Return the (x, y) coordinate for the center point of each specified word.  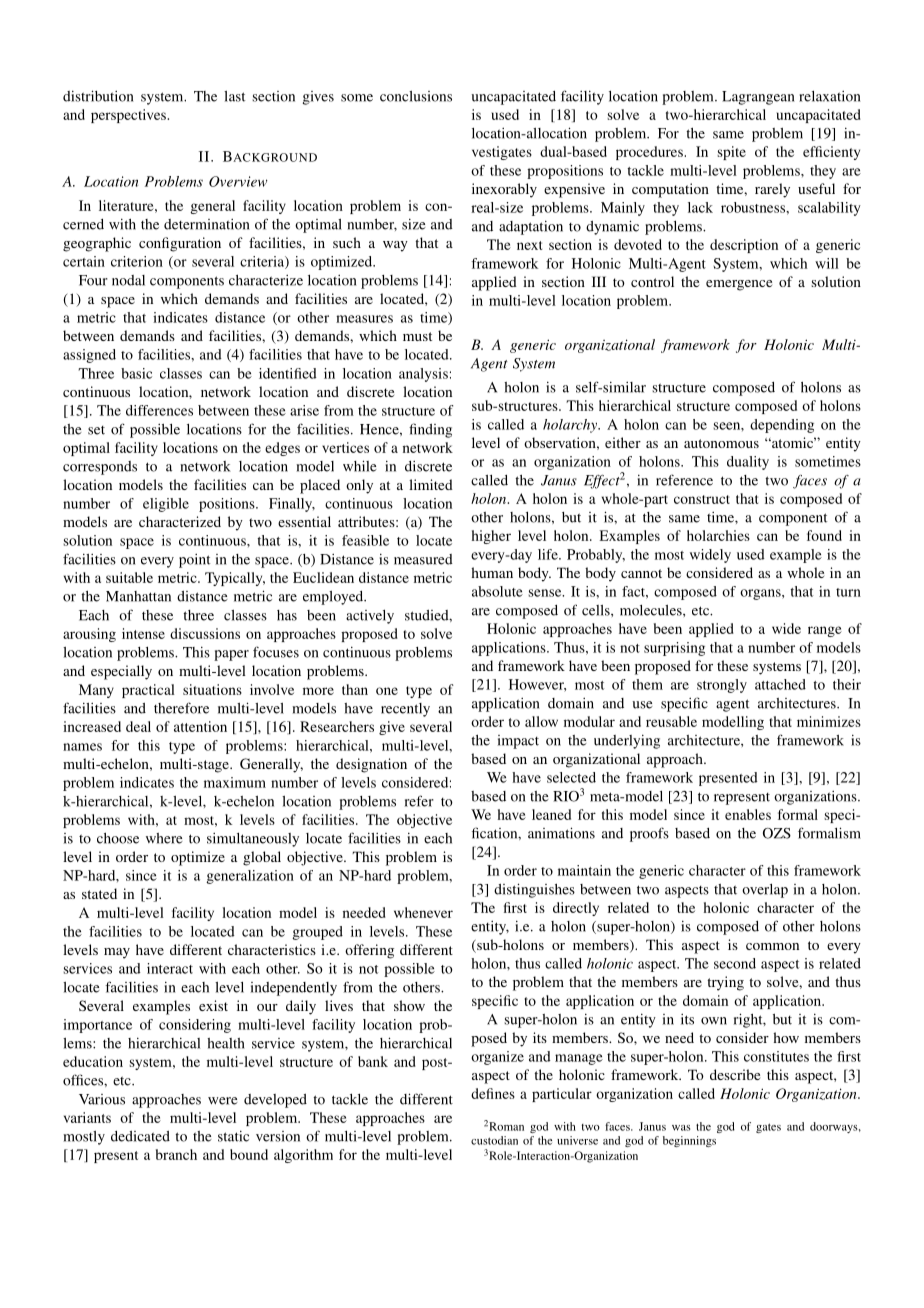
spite (731, 153)
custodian (494, 1140)
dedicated (140, 1136)
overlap (765, 891)
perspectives (129, 116)
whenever (423, 912)
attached (780, 684)
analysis (423, 375)
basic (136, 373)
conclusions (416, 96)
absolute (497, 591)
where (164, 838)
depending (782, 426)
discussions (205, 633)
